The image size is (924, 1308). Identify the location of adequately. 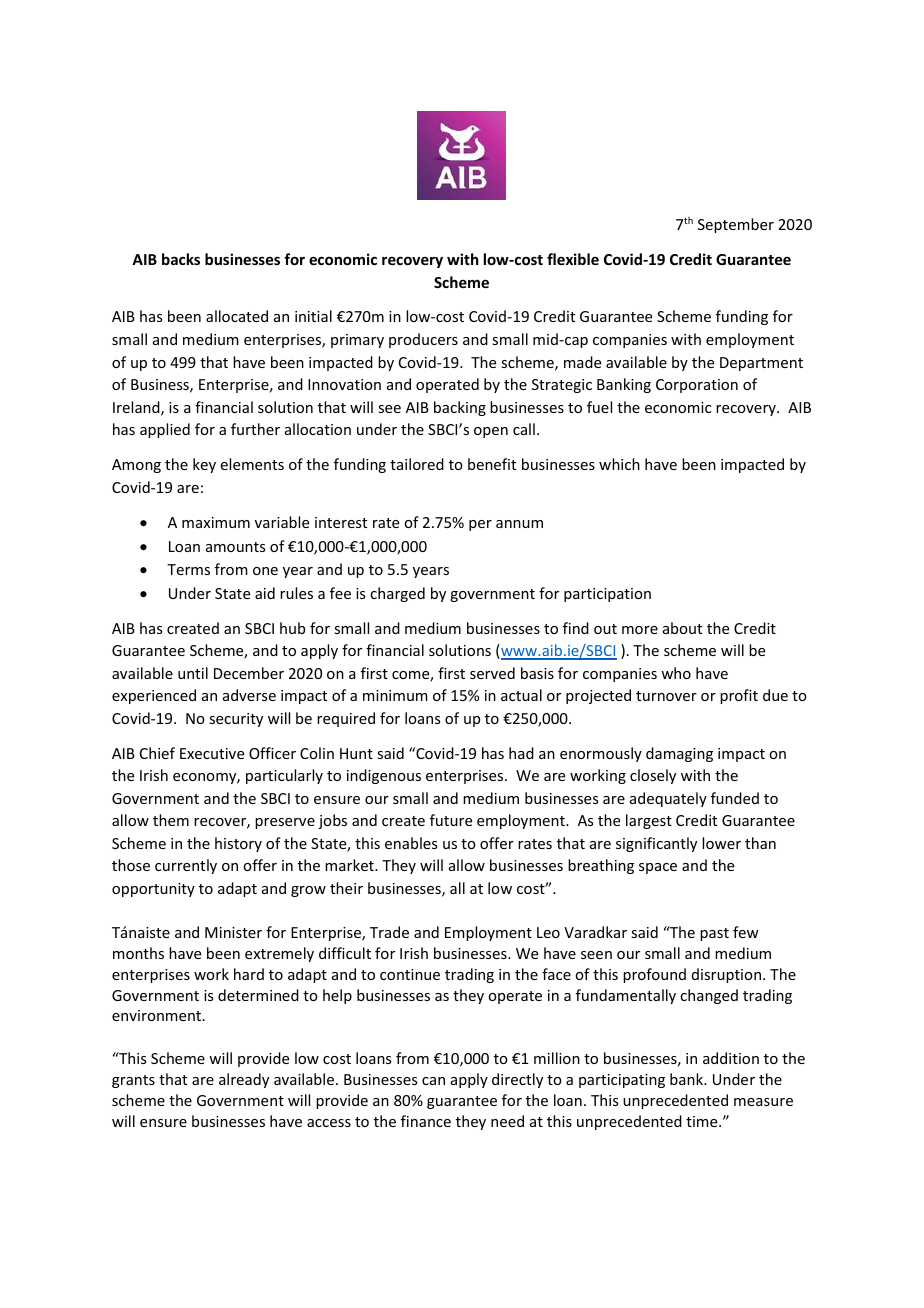
(668, 799).
